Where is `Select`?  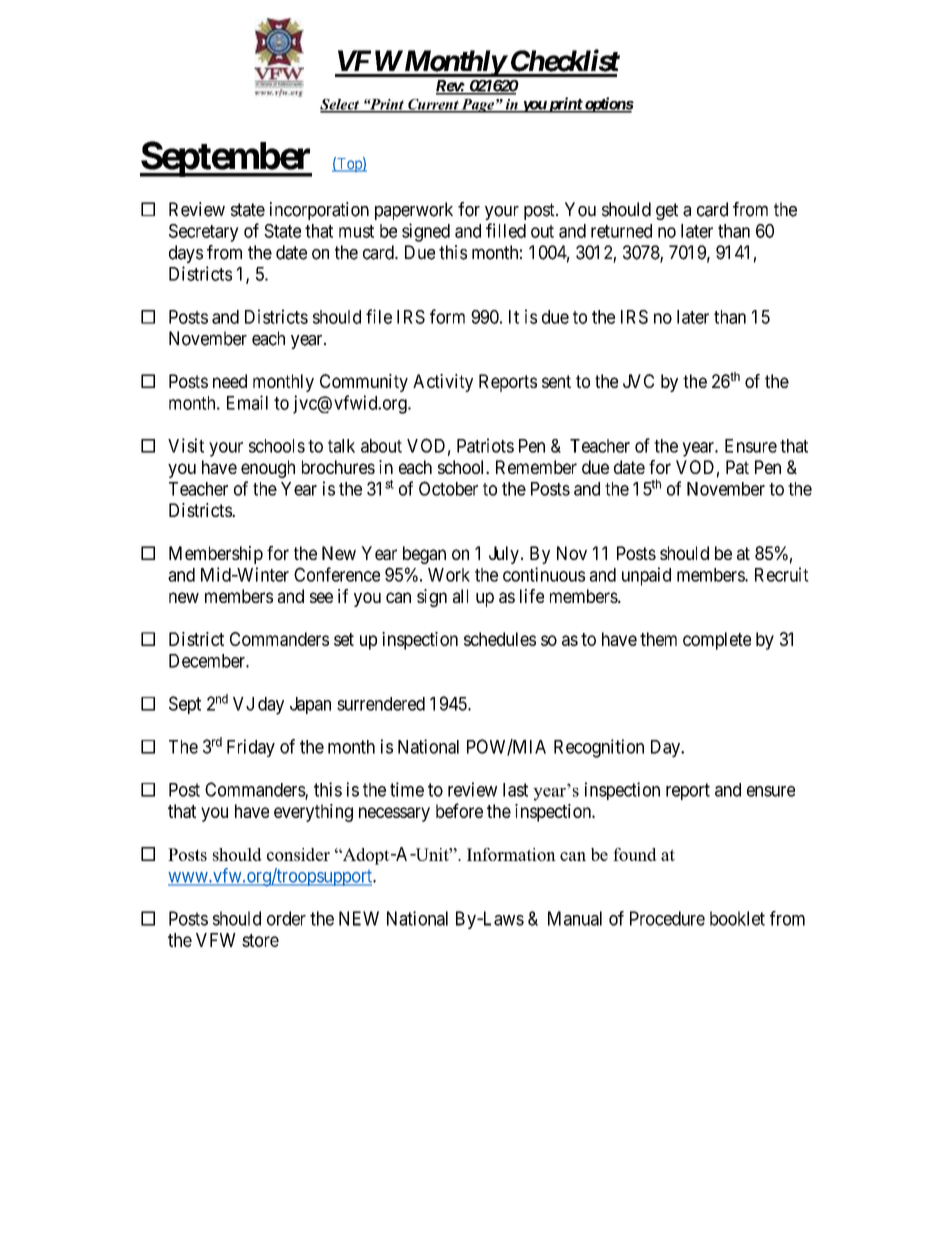 Select is located at coordinates (340, 105).
